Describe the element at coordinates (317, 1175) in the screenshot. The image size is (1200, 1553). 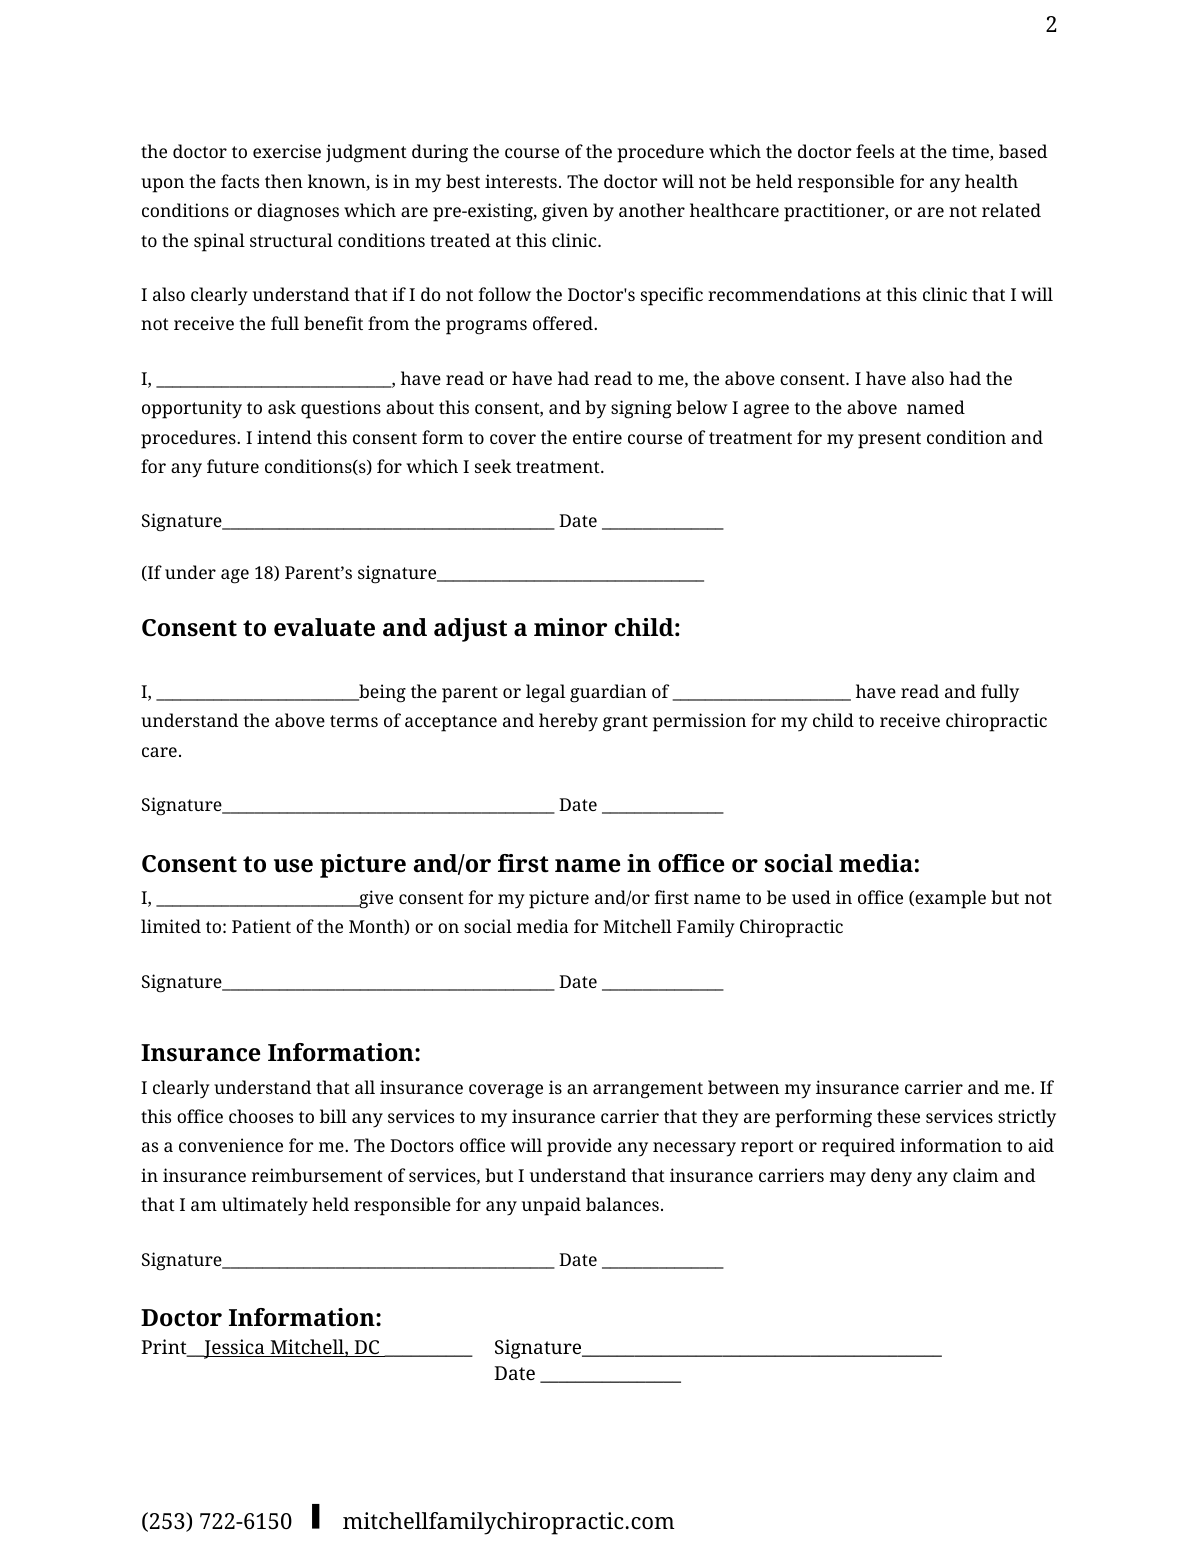
I see `reimbursement` at that location.
